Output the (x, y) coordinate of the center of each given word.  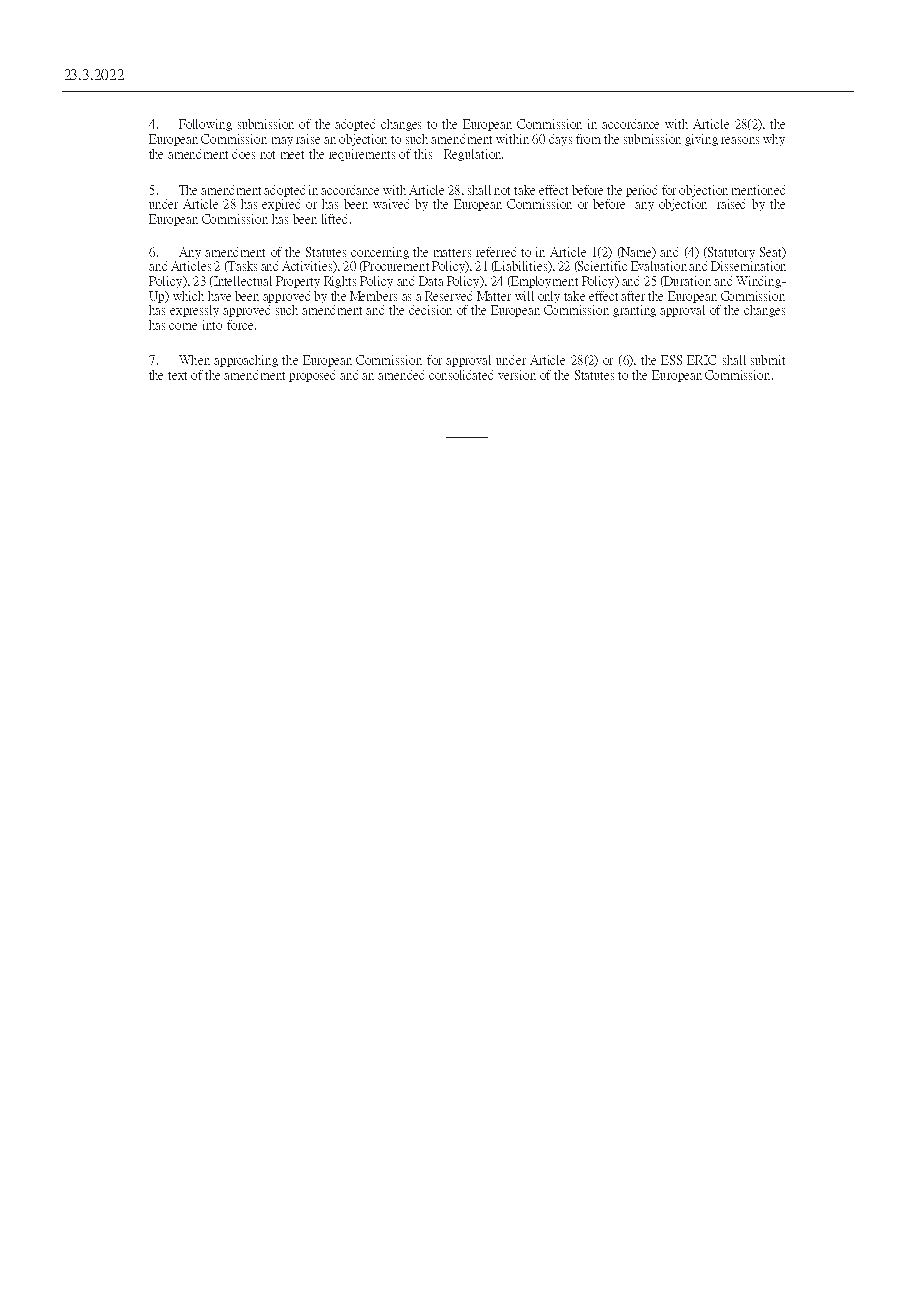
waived (391, 204)
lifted (336, 219)
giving (701, 140)
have (219, 296)
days (560, 140)
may (282, 141)
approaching (246, 361)
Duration (687, 281)
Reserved (448, 296)
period (641, 191)
